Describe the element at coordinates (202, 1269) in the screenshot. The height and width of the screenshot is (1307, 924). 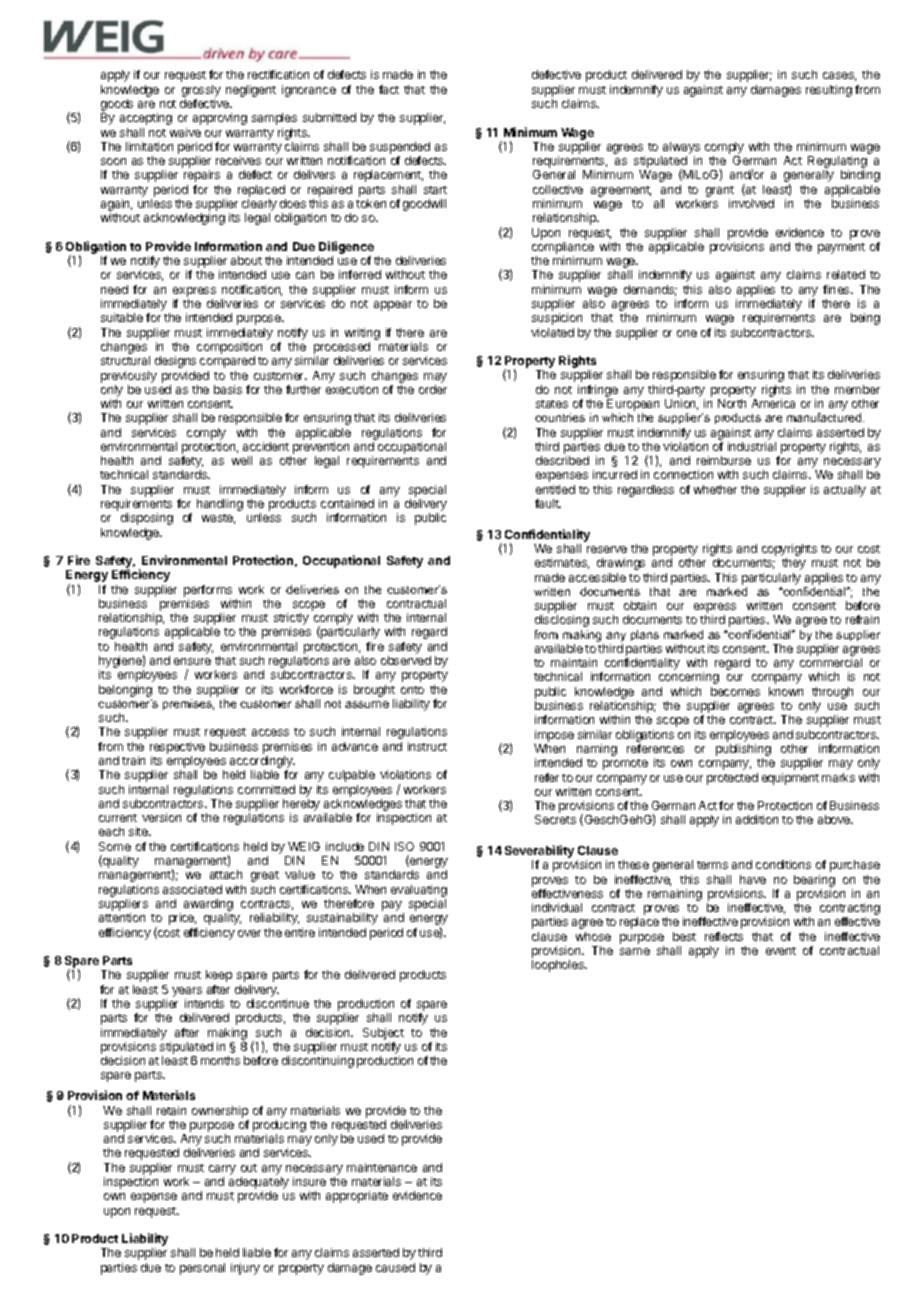
I see `personal` at that location.
